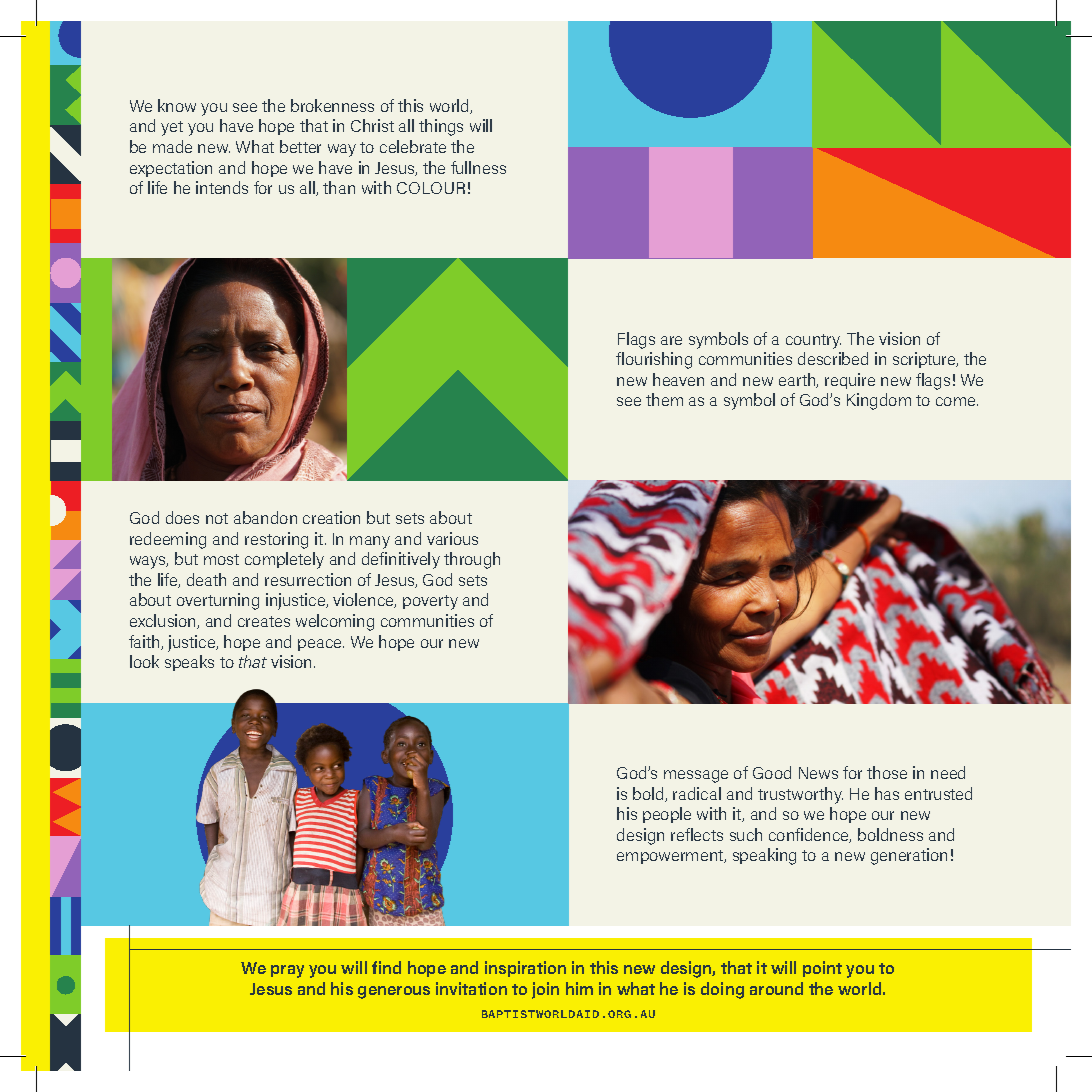 The image size is (1092, 1092). Describe the element at coordinates (287, 971) in the screenshot. I see `pray` at that location.
